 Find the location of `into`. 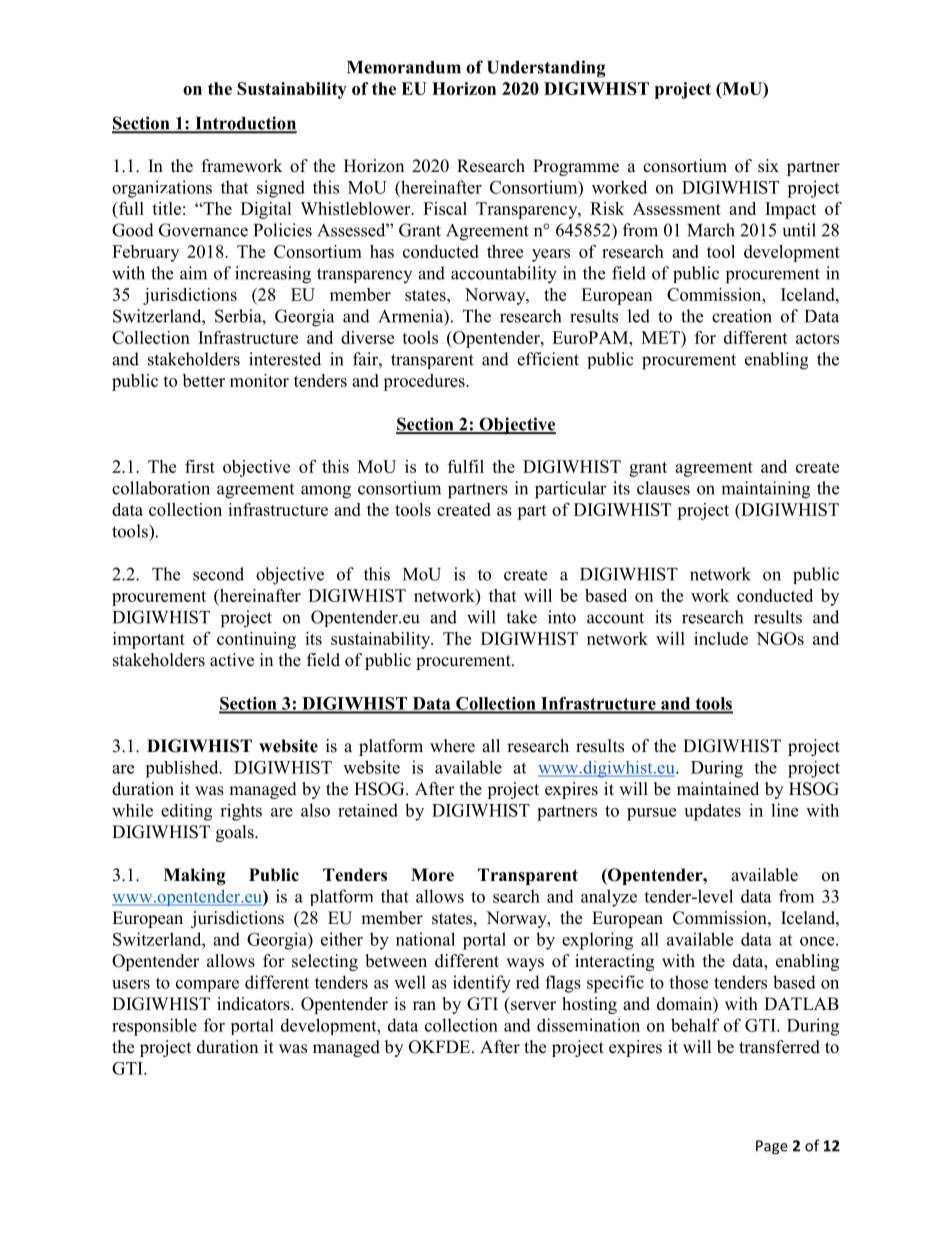

into is located at coordinates (562, 617).
